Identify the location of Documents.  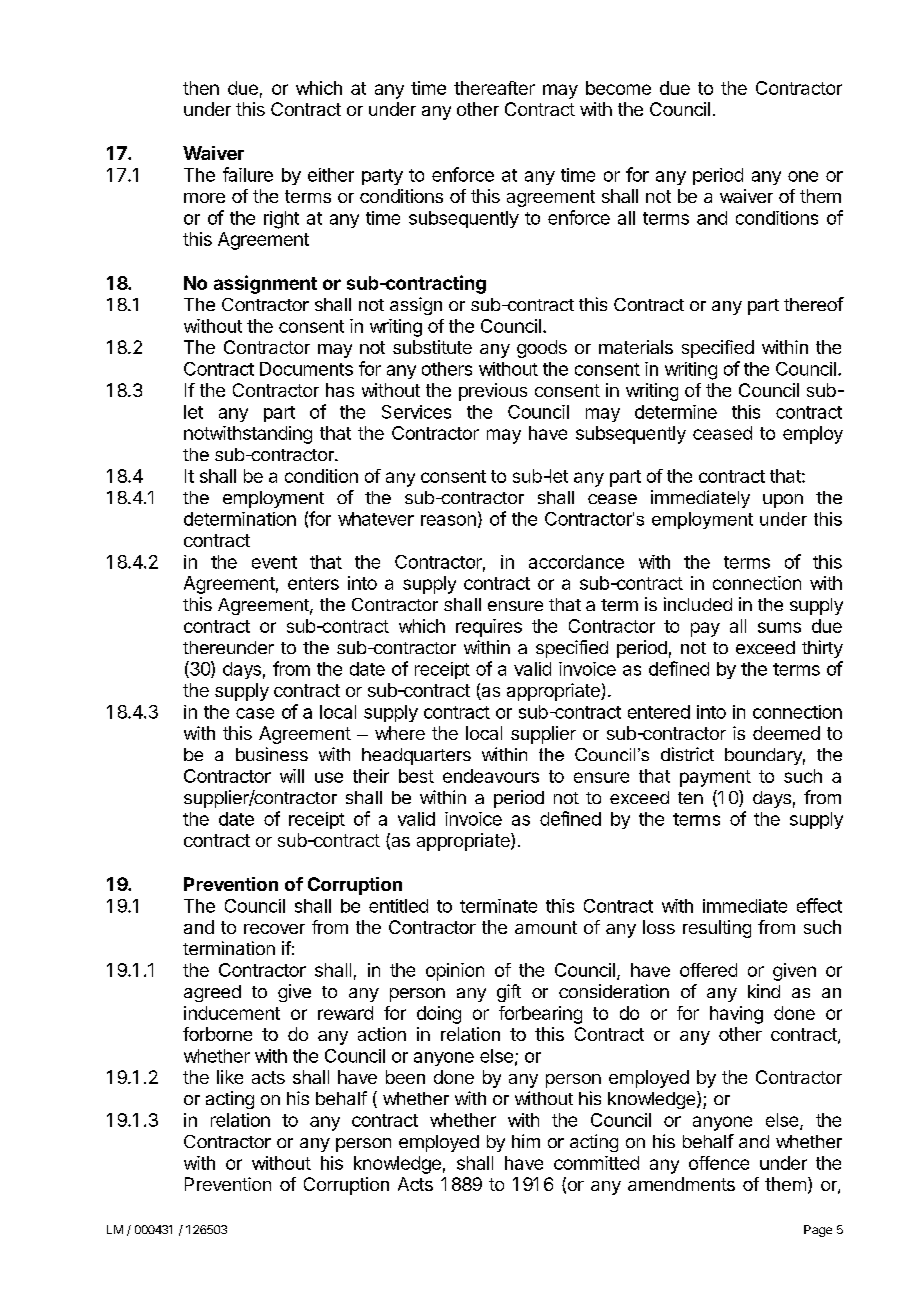
(306, 369).
